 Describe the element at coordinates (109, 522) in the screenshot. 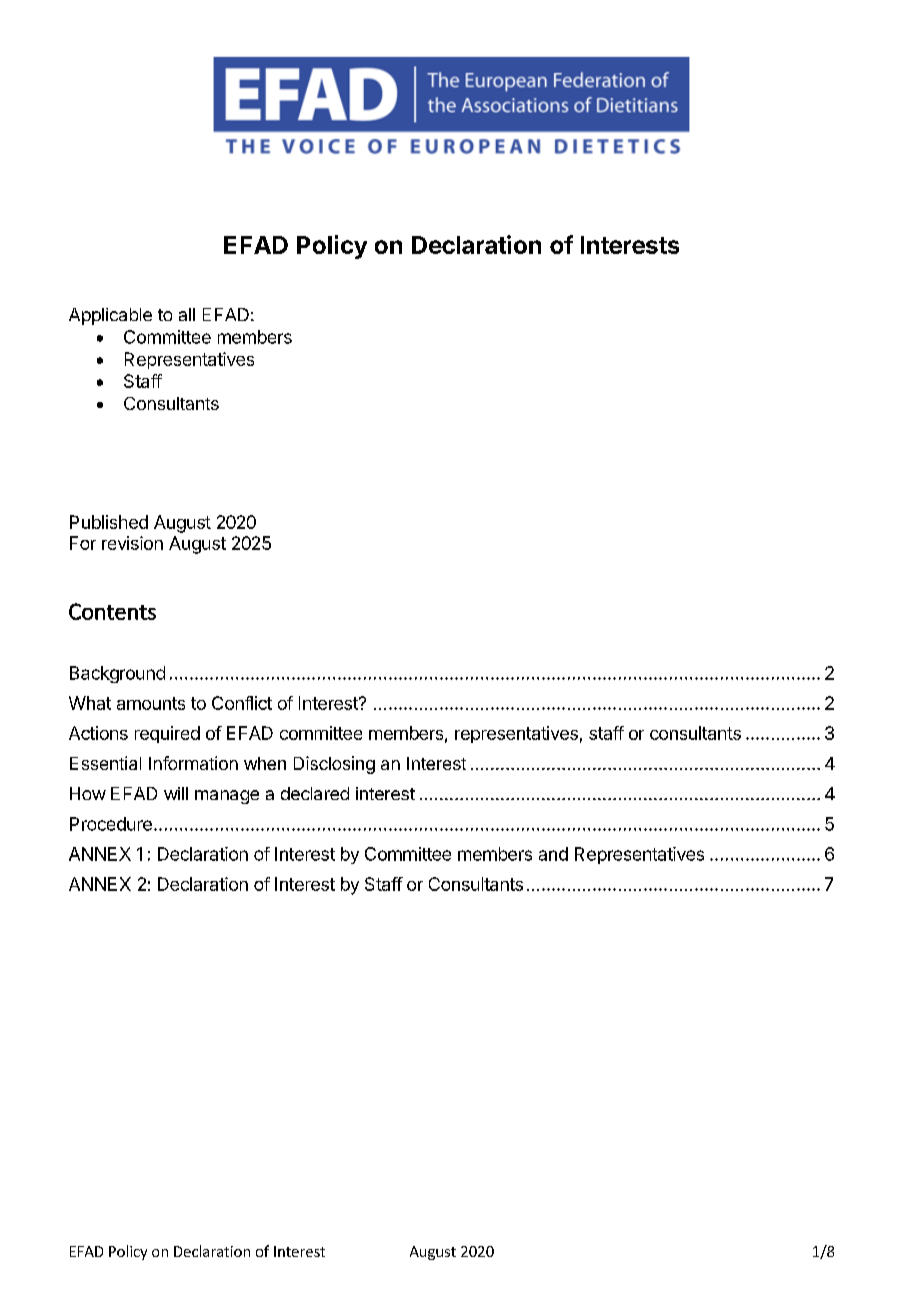

I see `Published` at that location.
